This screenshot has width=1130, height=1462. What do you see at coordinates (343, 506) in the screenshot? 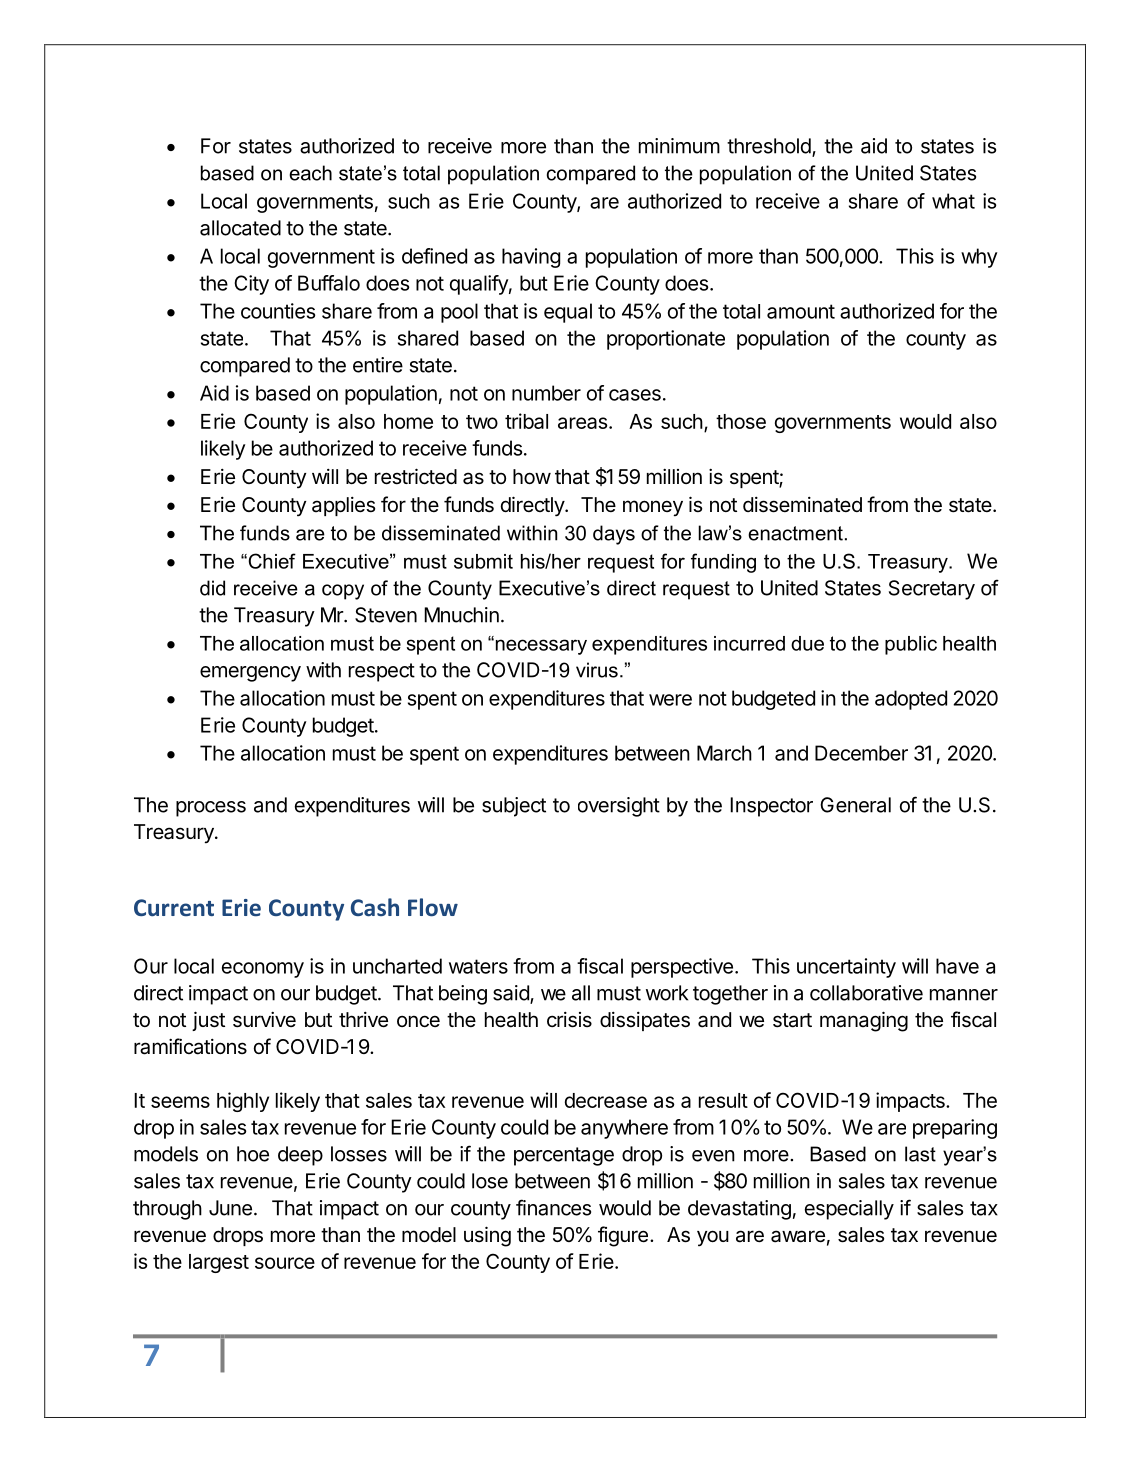
I see `applies` at bounding box center [343, 506].
